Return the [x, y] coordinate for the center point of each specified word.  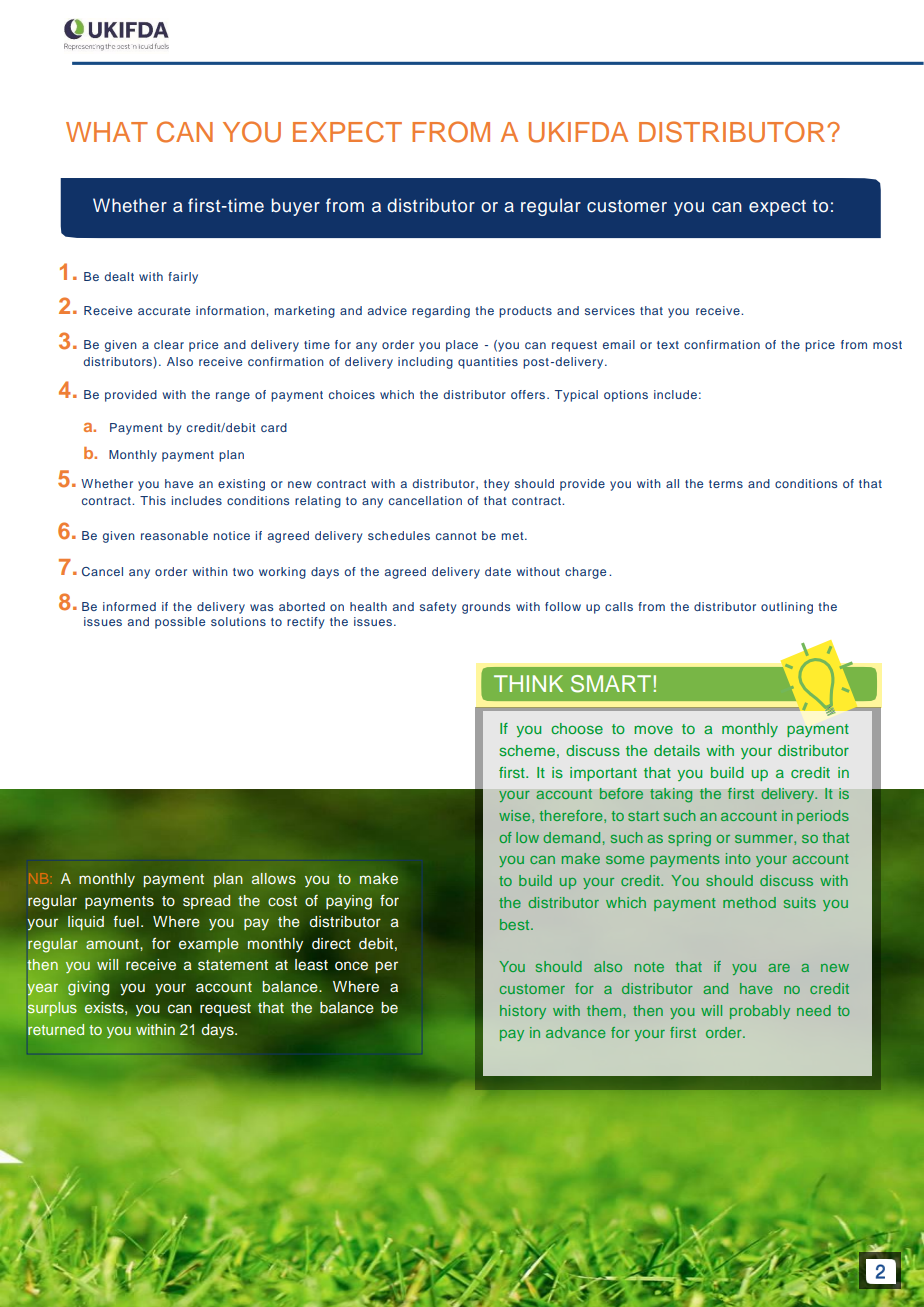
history [523, 1012]
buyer [295, 207]
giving [88, 988]
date [498, 571]
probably [760, 1012]
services [610, 310]
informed [129, 606]
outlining [787, 608]
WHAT [107, 132]
